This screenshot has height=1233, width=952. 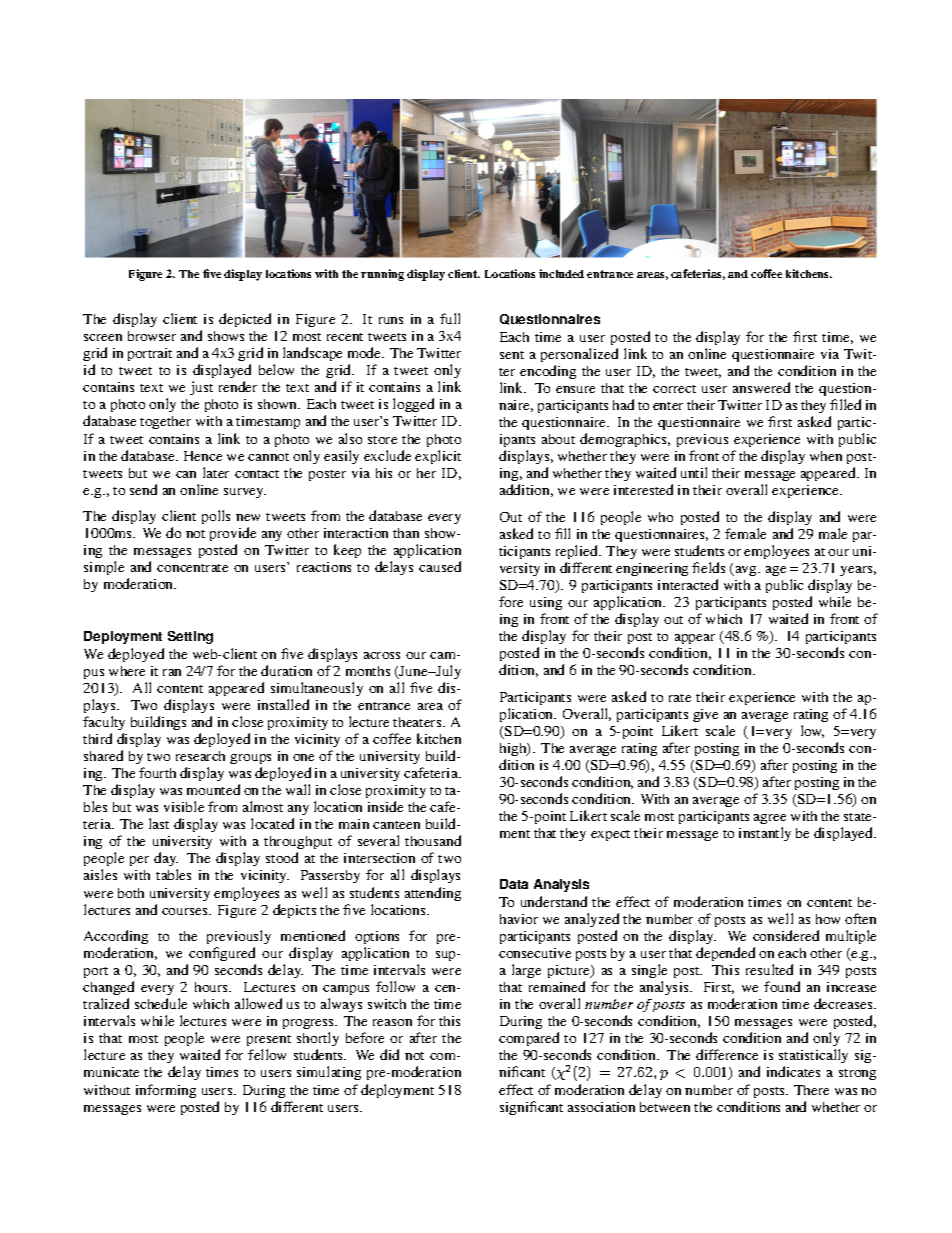 What do you see at coordinates (440, 566) in the screenshot?
I see `caused` at bounding box center [440, 566].
